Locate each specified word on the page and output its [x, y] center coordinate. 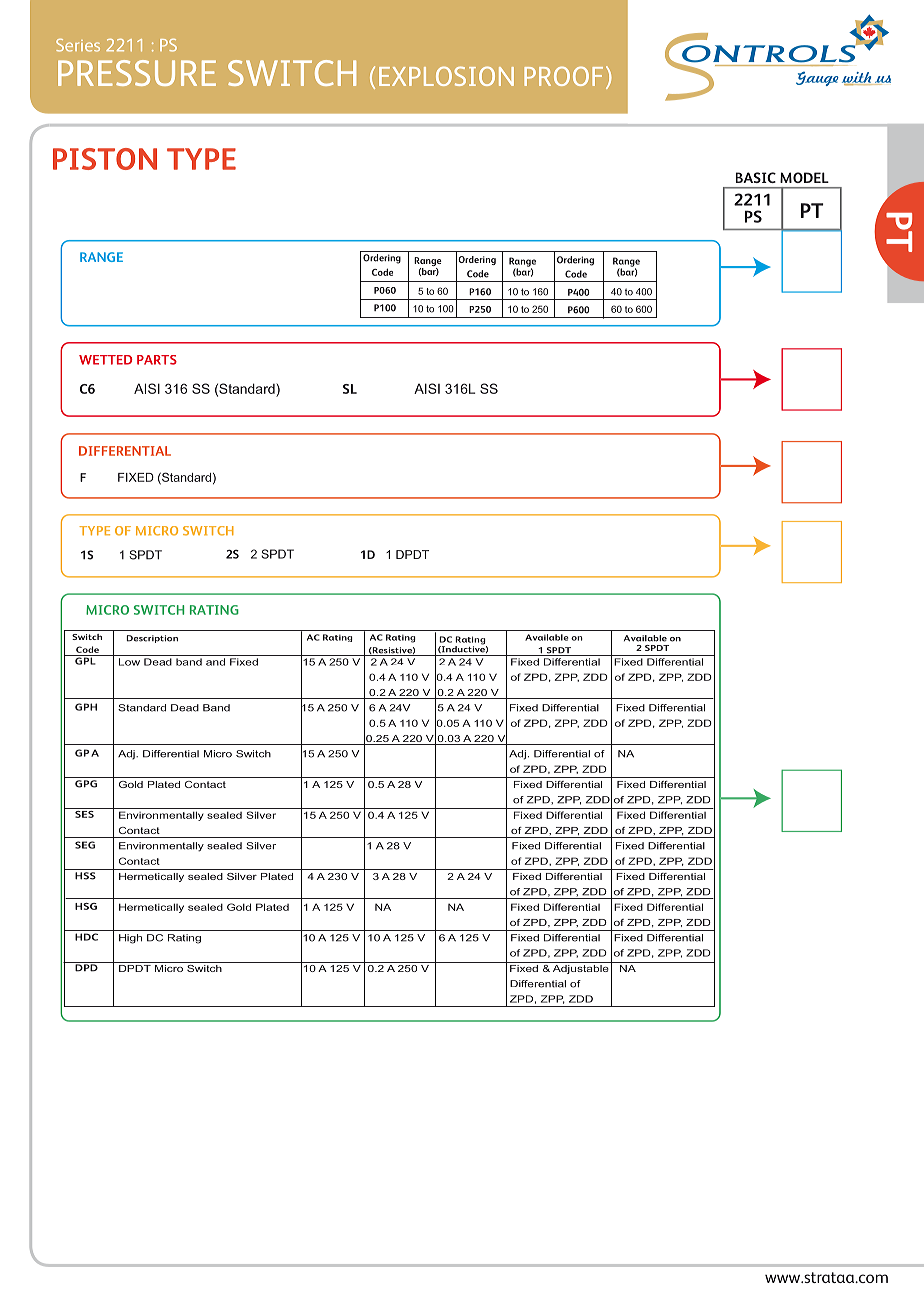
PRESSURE [137, 73]
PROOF [563, 76]
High [130, 939]
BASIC [756, 177]
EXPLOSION [446, 76]
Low [129, 662]
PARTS [157, 360]
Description [152, 639]
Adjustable [580, 968]
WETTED [105, 360]
